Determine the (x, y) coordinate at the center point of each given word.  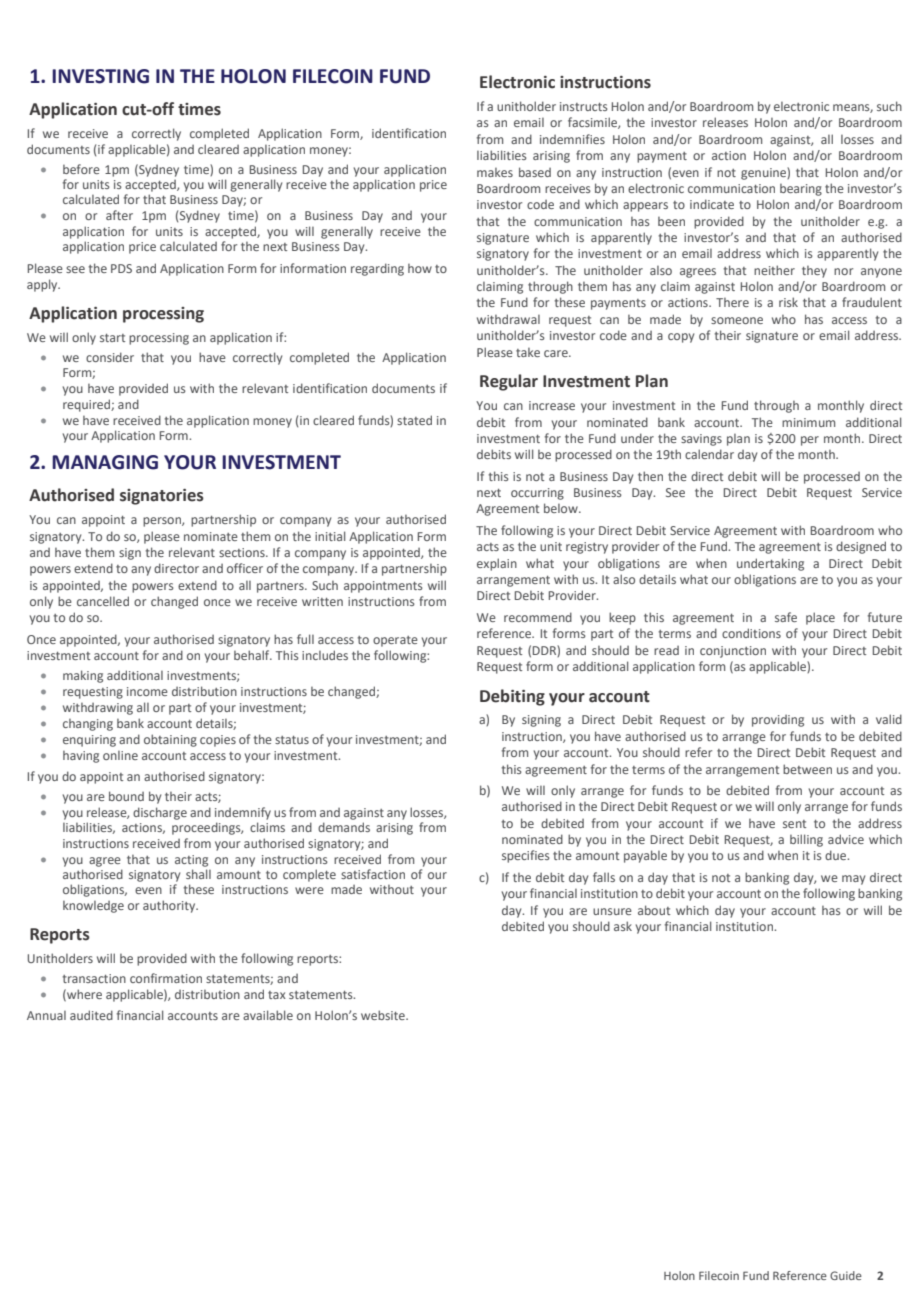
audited (91, 1015)
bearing (801, 190)
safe (786, 617)
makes (495, 172)
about (654, 910)
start (112, 338)
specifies (526, 856)
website (384, 1015)
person (163, 522)
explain (497, 564)
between (807, 769)
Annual (46, 1015)
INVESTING (100, 76)
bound (126, 796)
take (528, 352)
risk (788, 302)
